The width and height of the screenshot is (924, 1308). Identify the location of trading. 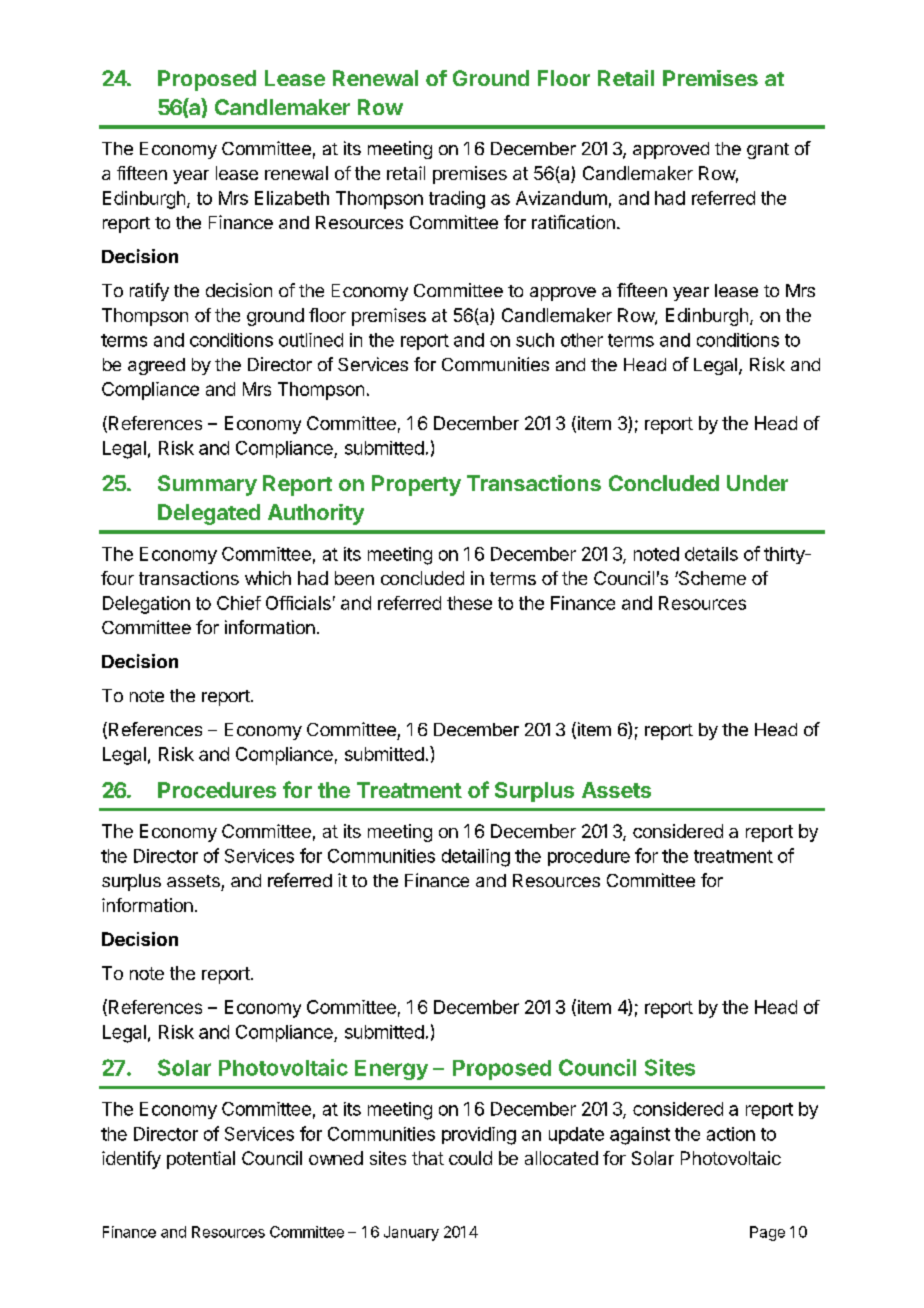
(457, 200).
